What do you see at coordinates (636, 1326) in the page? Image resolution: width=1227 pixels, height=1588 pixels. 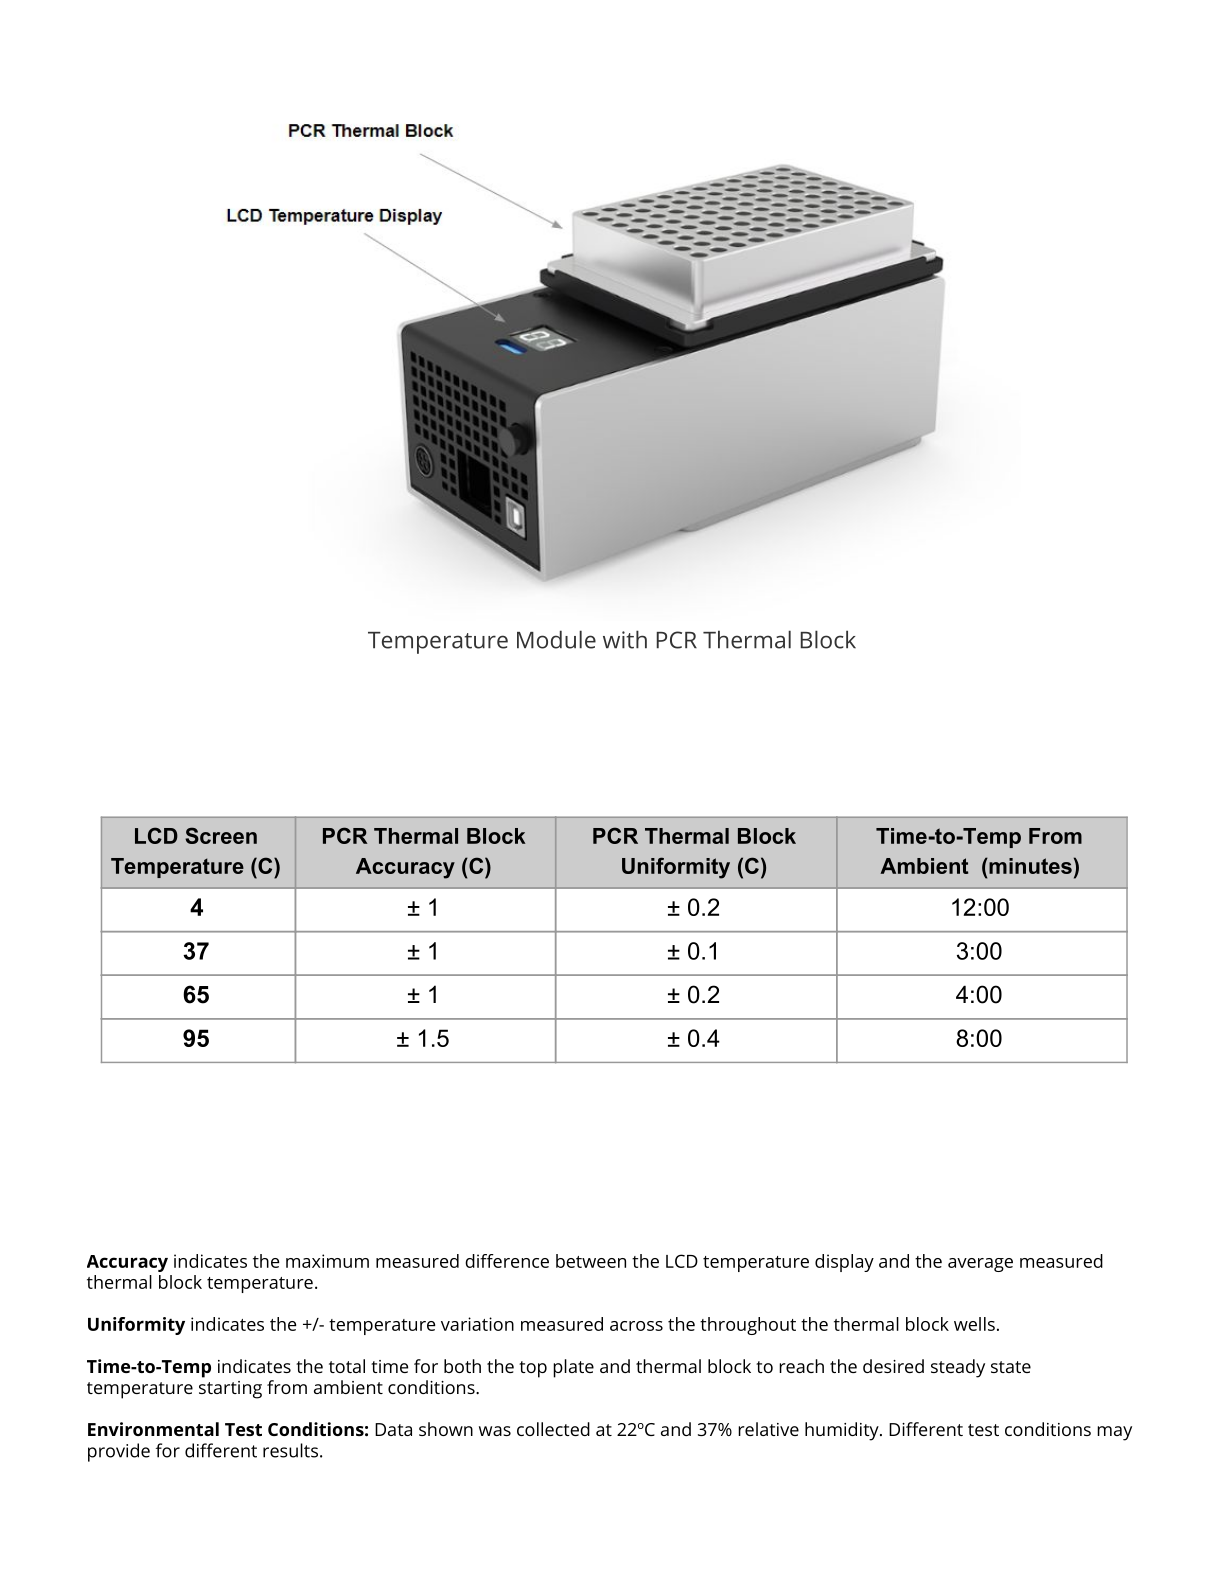 I see `across` at bounding box center [636, 1326].
